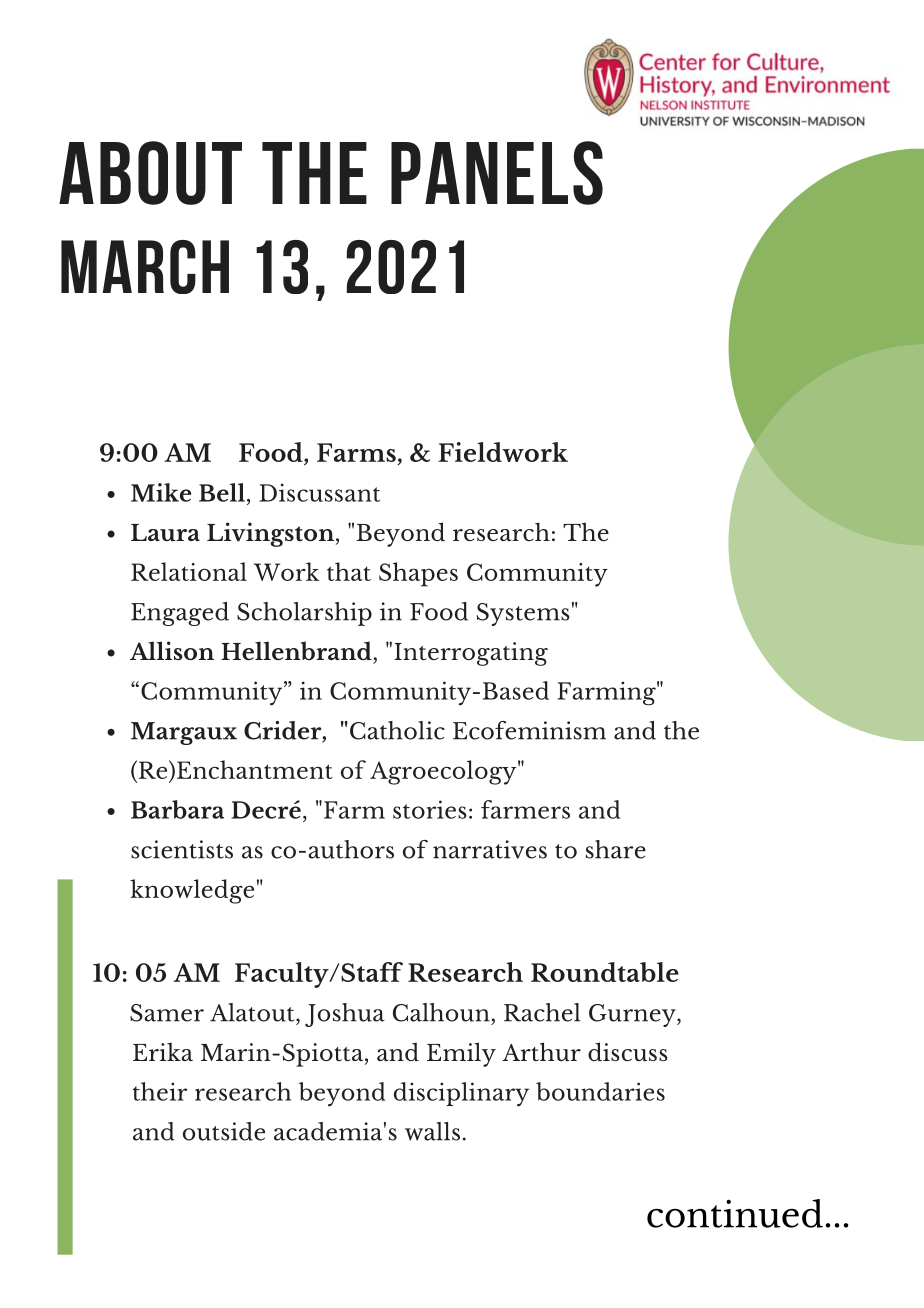 The width and height of the screenshot is (924, 1308). I want to click on Interrogating, so click(471, 654).
